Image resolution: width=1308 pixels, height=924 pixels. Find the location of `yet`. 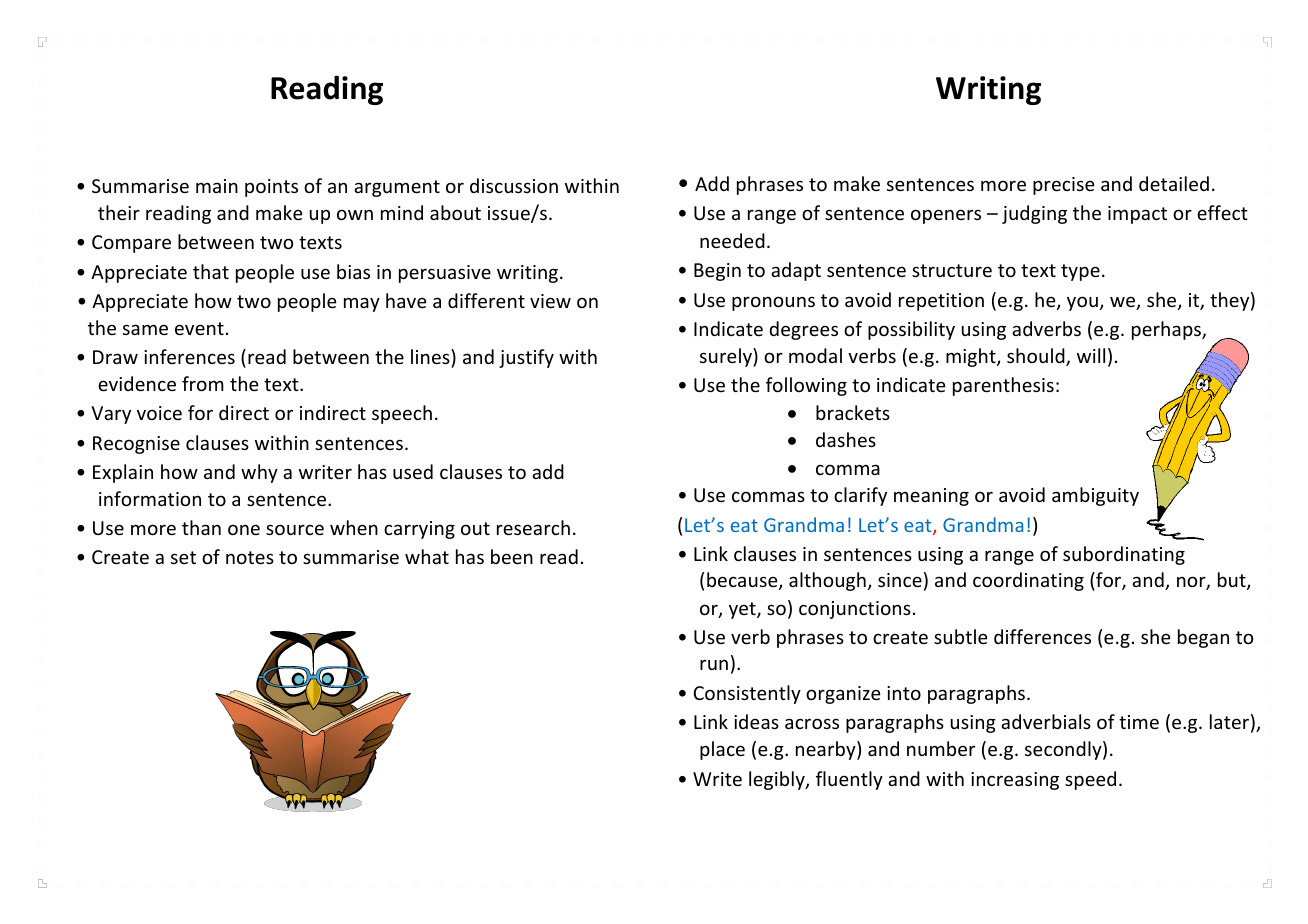

yet is located at coordinates (743, 610).
